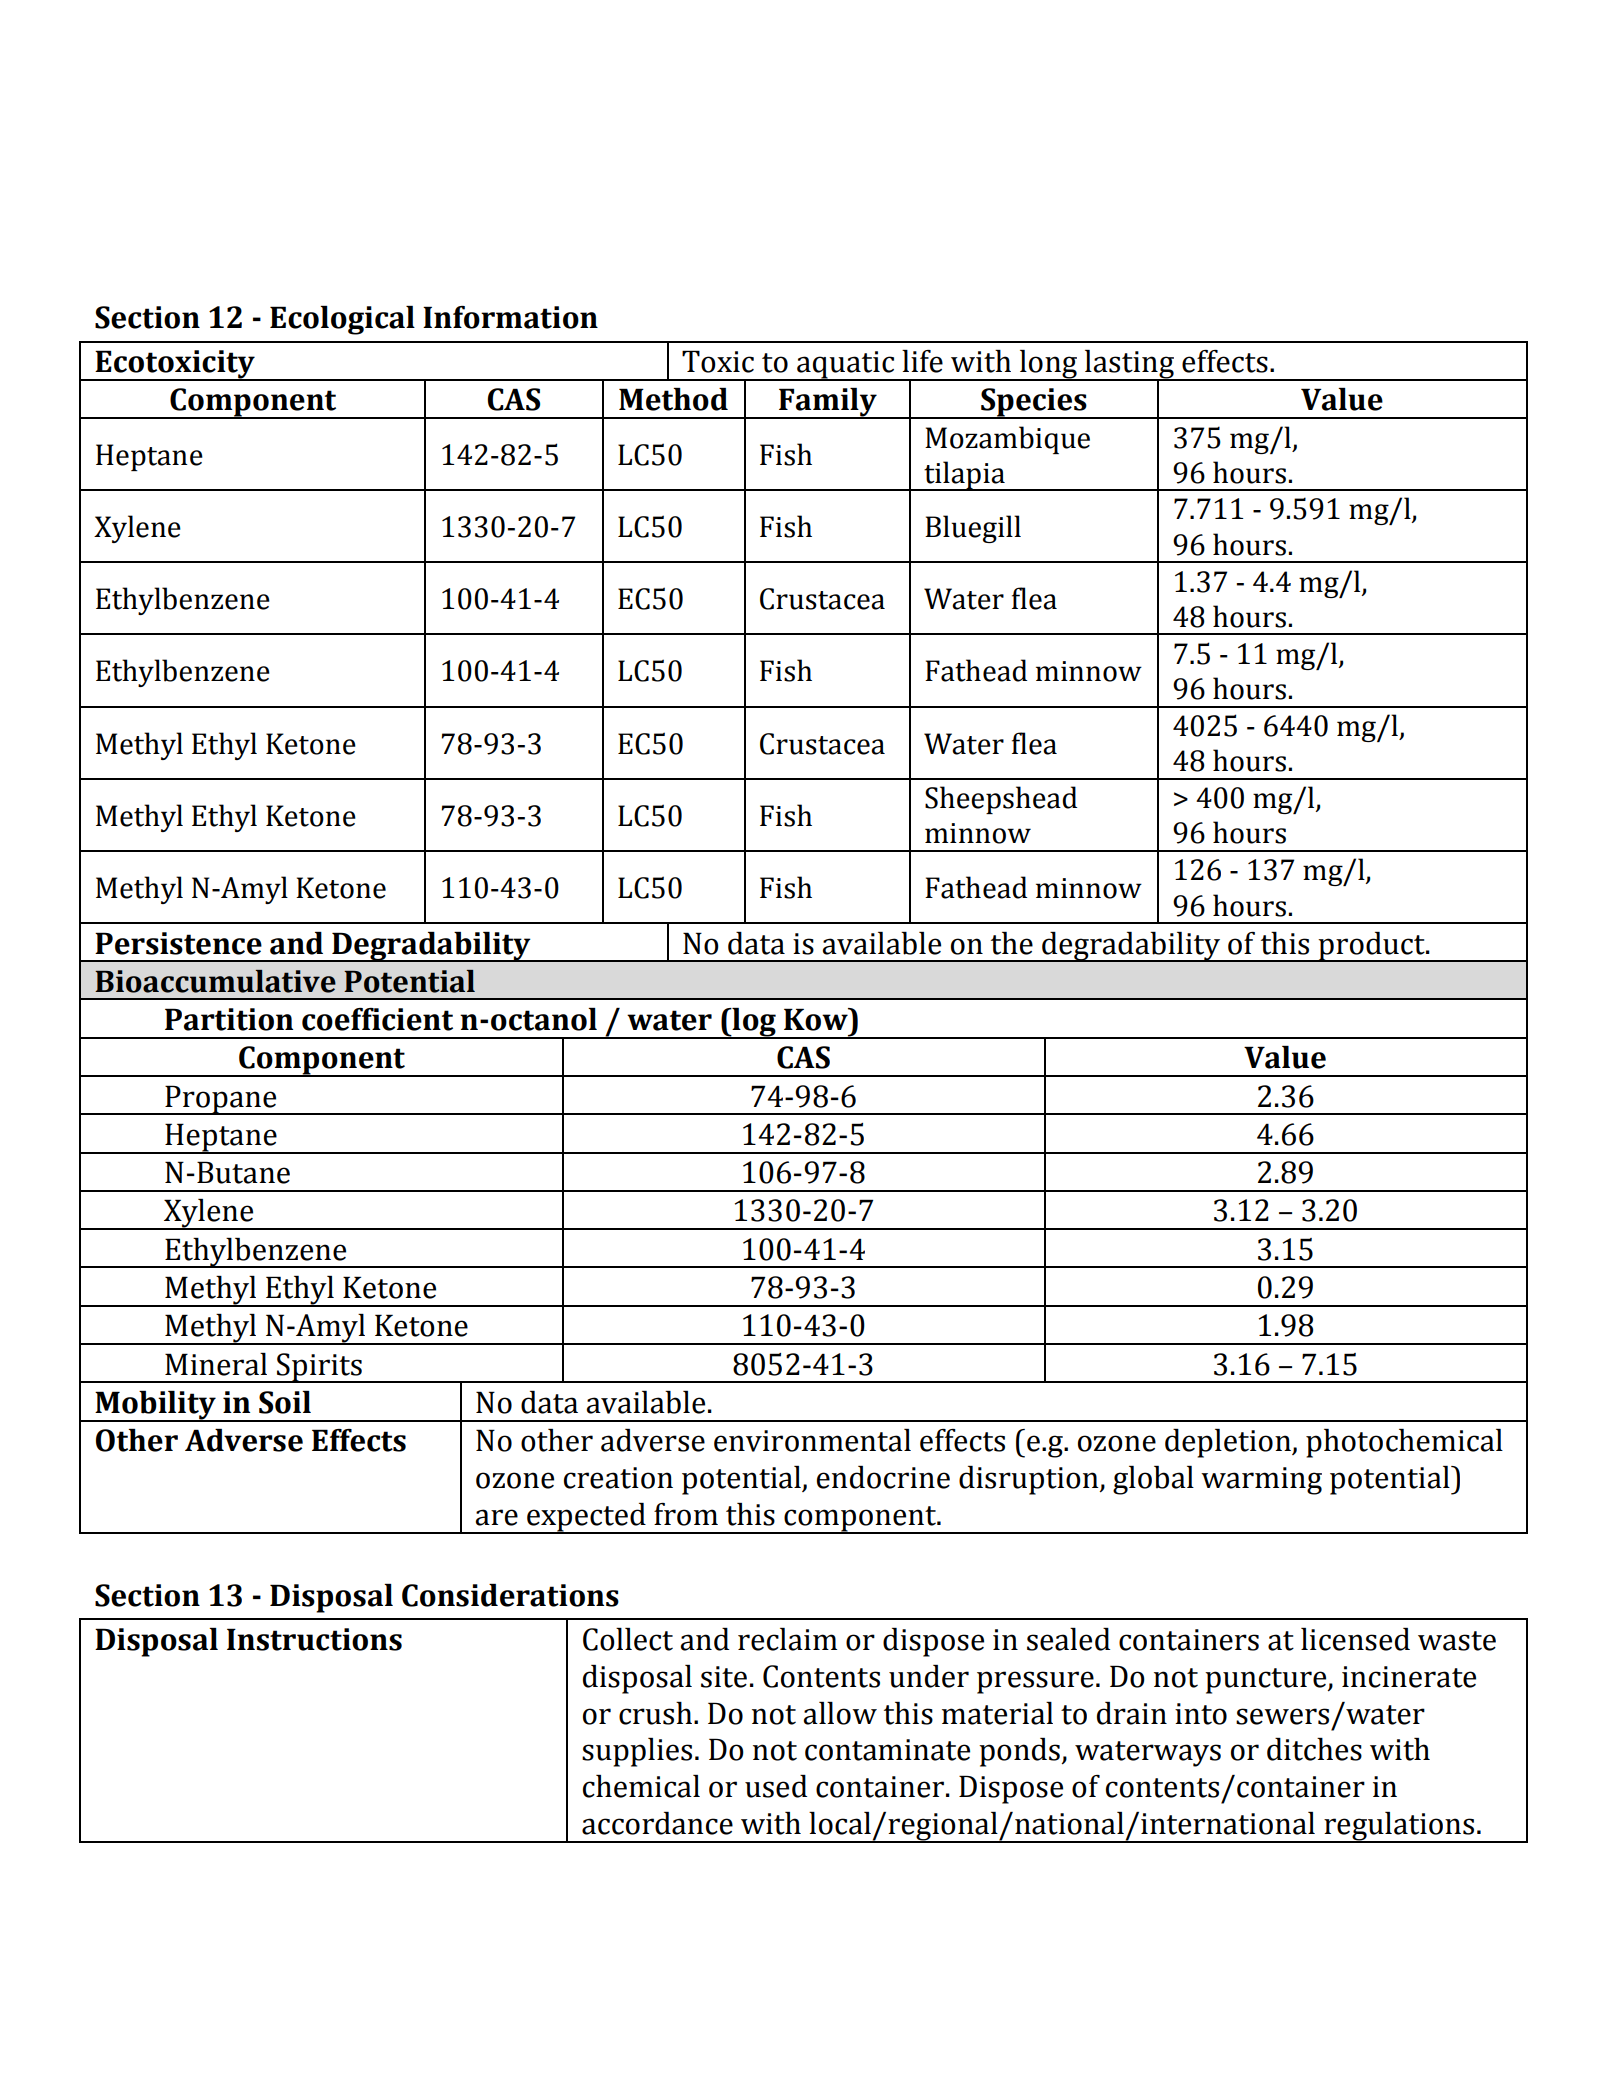 The height and width of the image is (2080, 1607). What do you see at coordinates (846, 366) in the image?
I see `aquatic` at bounding box center [846, 366].
